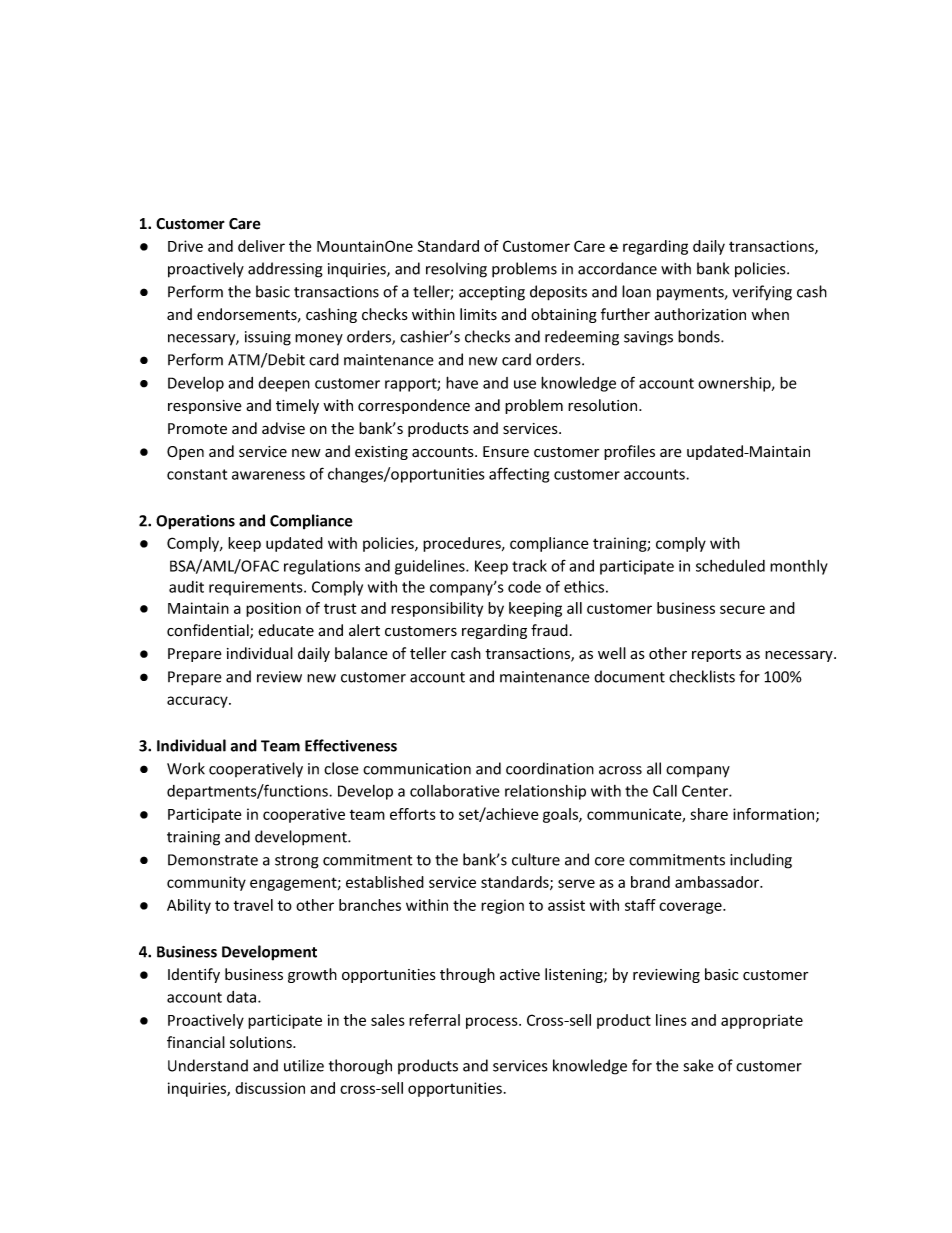 This screenshot has width=952, height=1233. What do you see at coordinates (716, 655) in the screenshot?
I see `reports` at bounding box center [716, 655].
